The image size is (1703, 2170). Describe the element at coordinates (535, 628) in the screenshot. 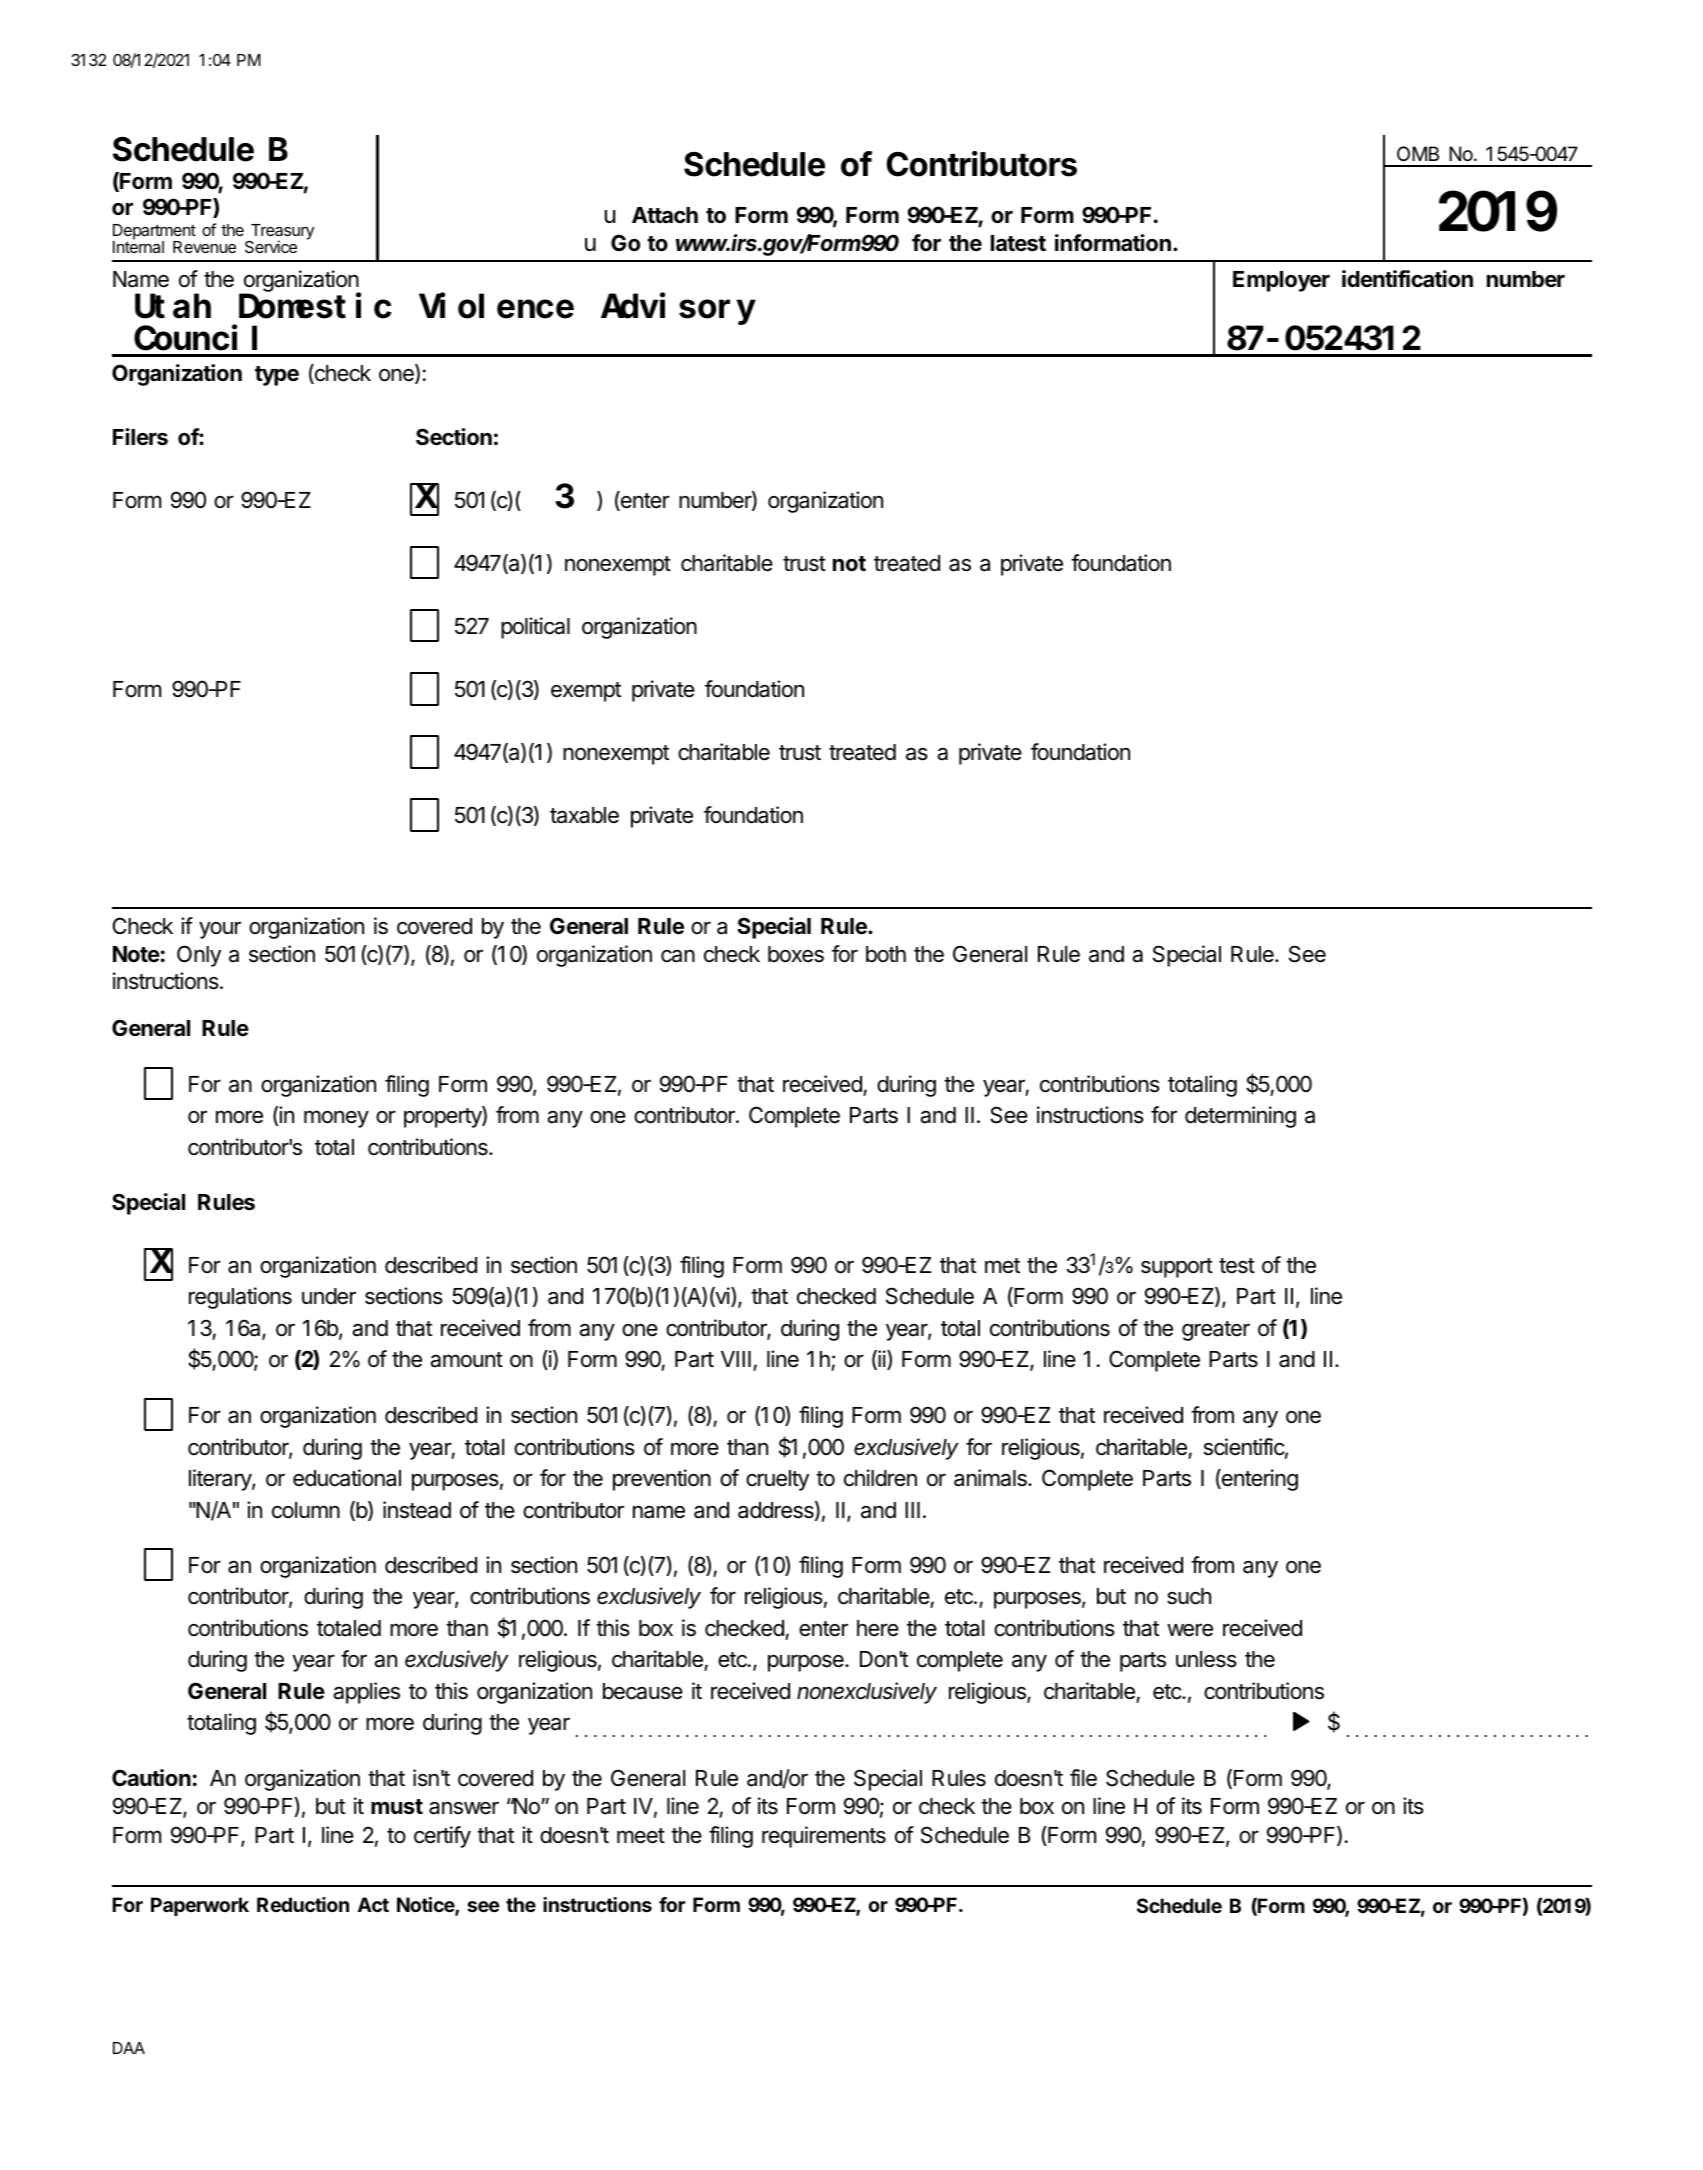

I see `political` at that location.
